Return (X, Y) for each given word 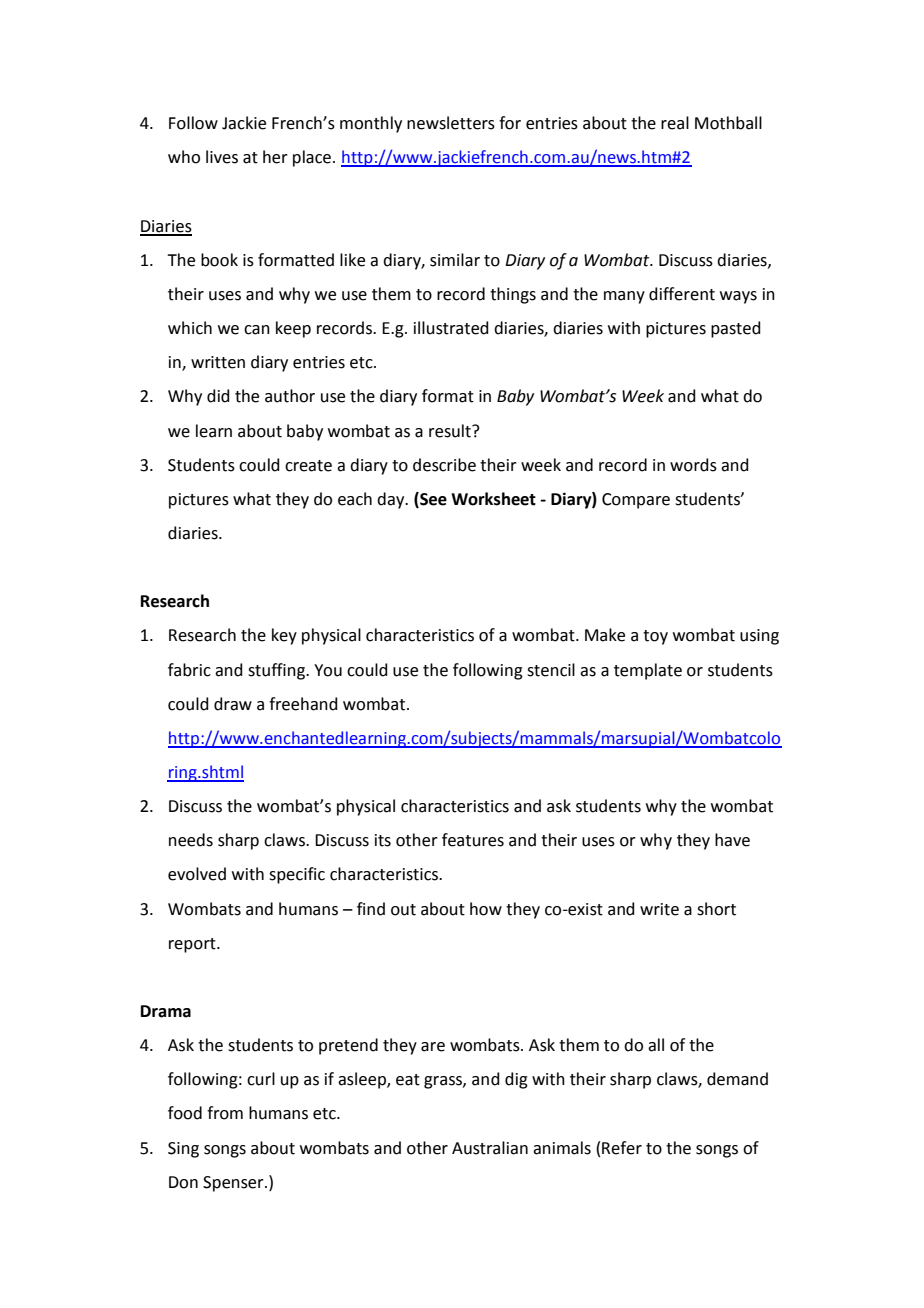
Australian (490, 1148)
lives (222, 157)
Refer (622, 1148)
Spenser (234, 1184)
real (675, 123)
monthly (371, 124)
